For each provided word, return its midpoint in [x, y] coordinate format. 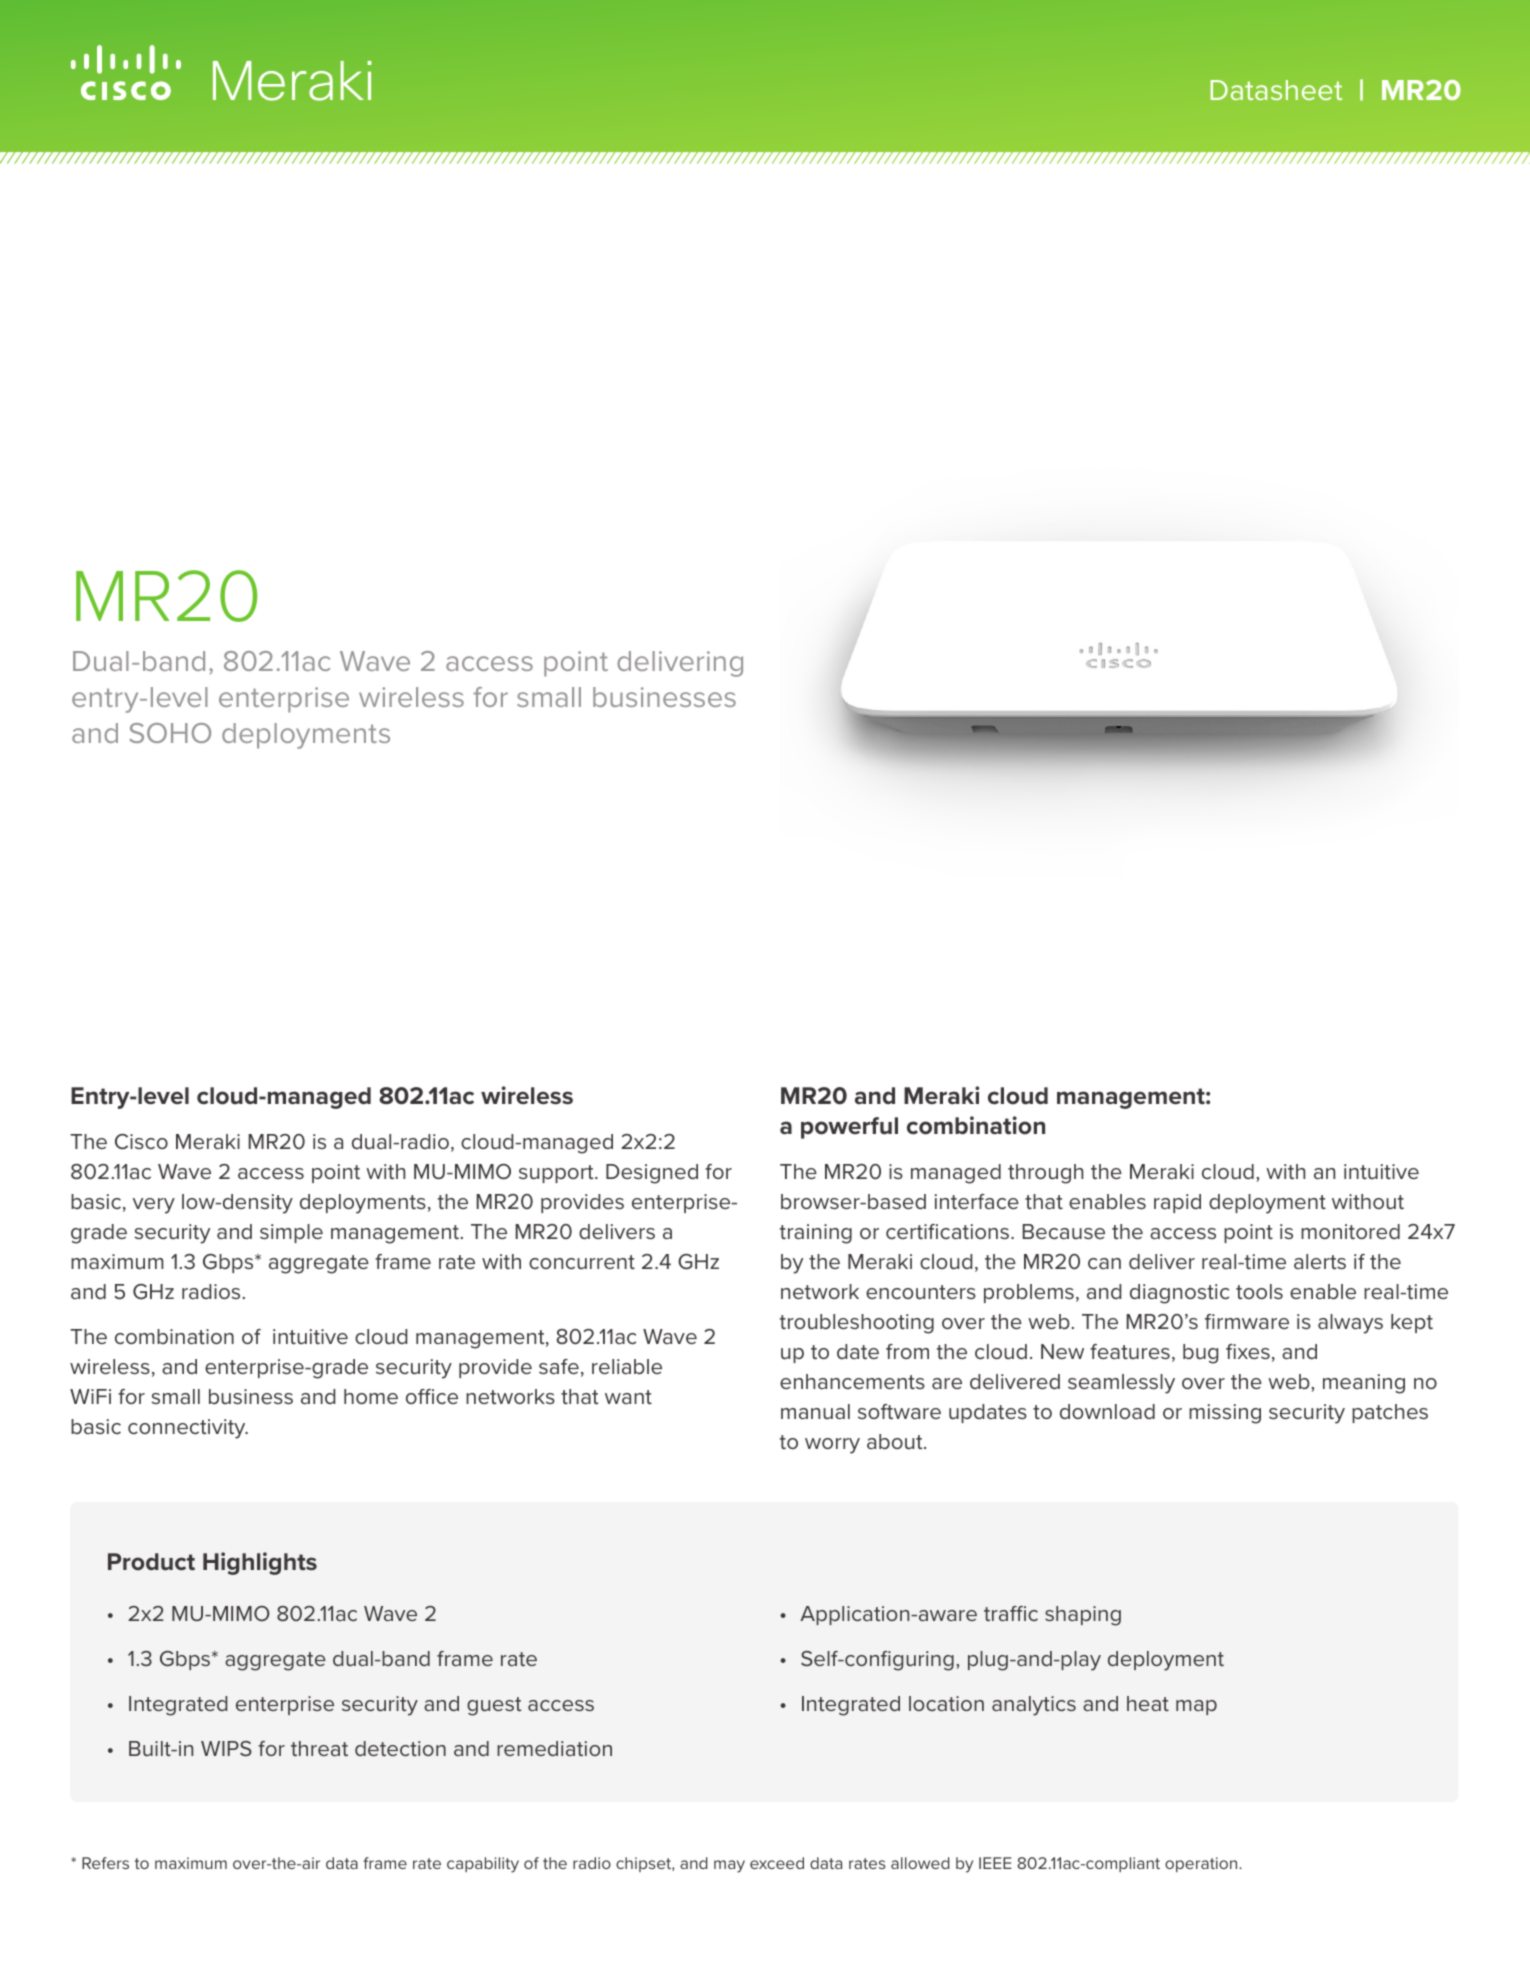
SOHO [170, 733]
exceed [777, 1863]
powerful [849, 1128]
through [1045, 1174]
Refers [105, 1863]
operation [1202, 1864]
